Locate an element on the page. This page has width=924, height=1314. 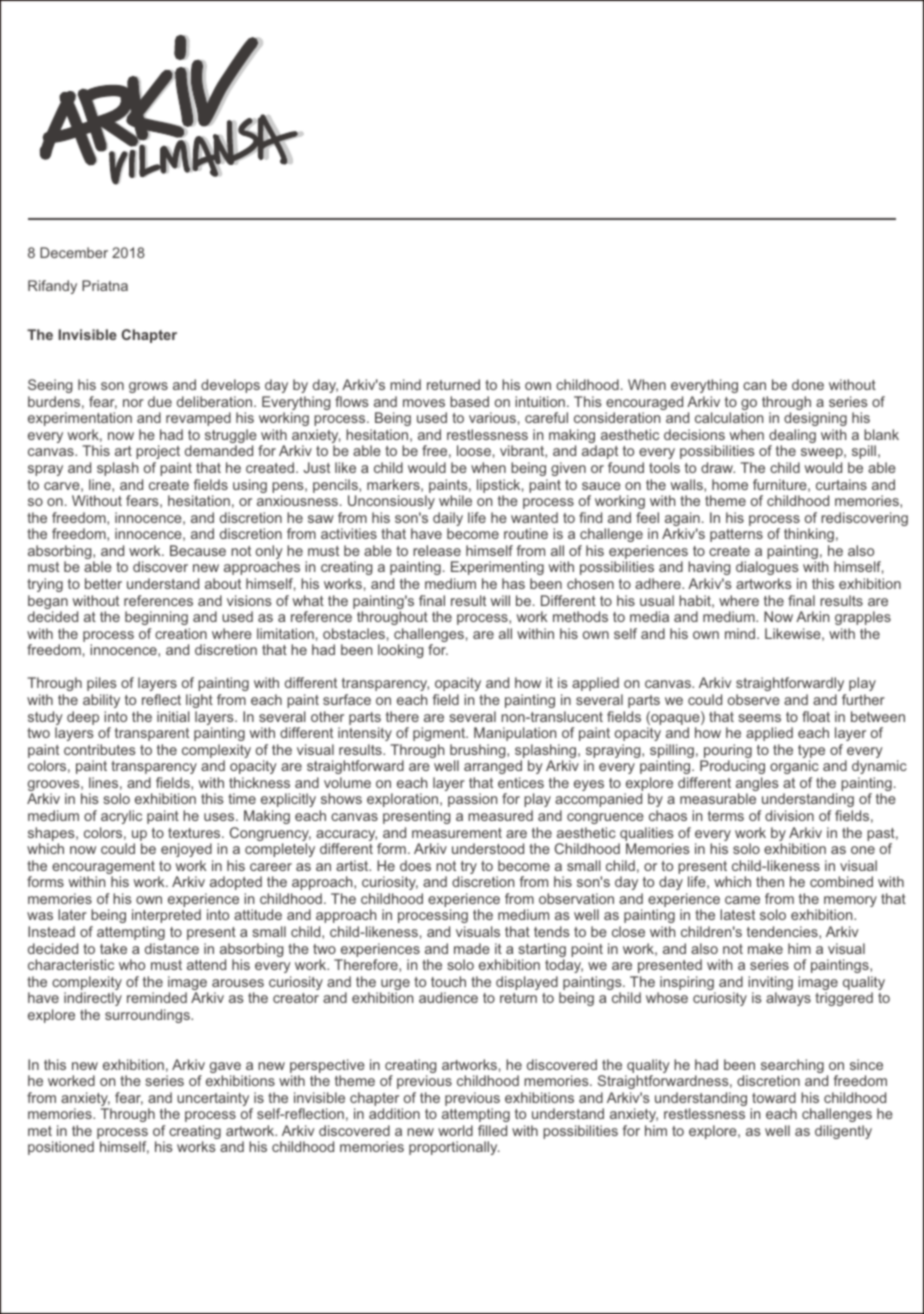
uncertainty is located at coordinates (214, 1100).
